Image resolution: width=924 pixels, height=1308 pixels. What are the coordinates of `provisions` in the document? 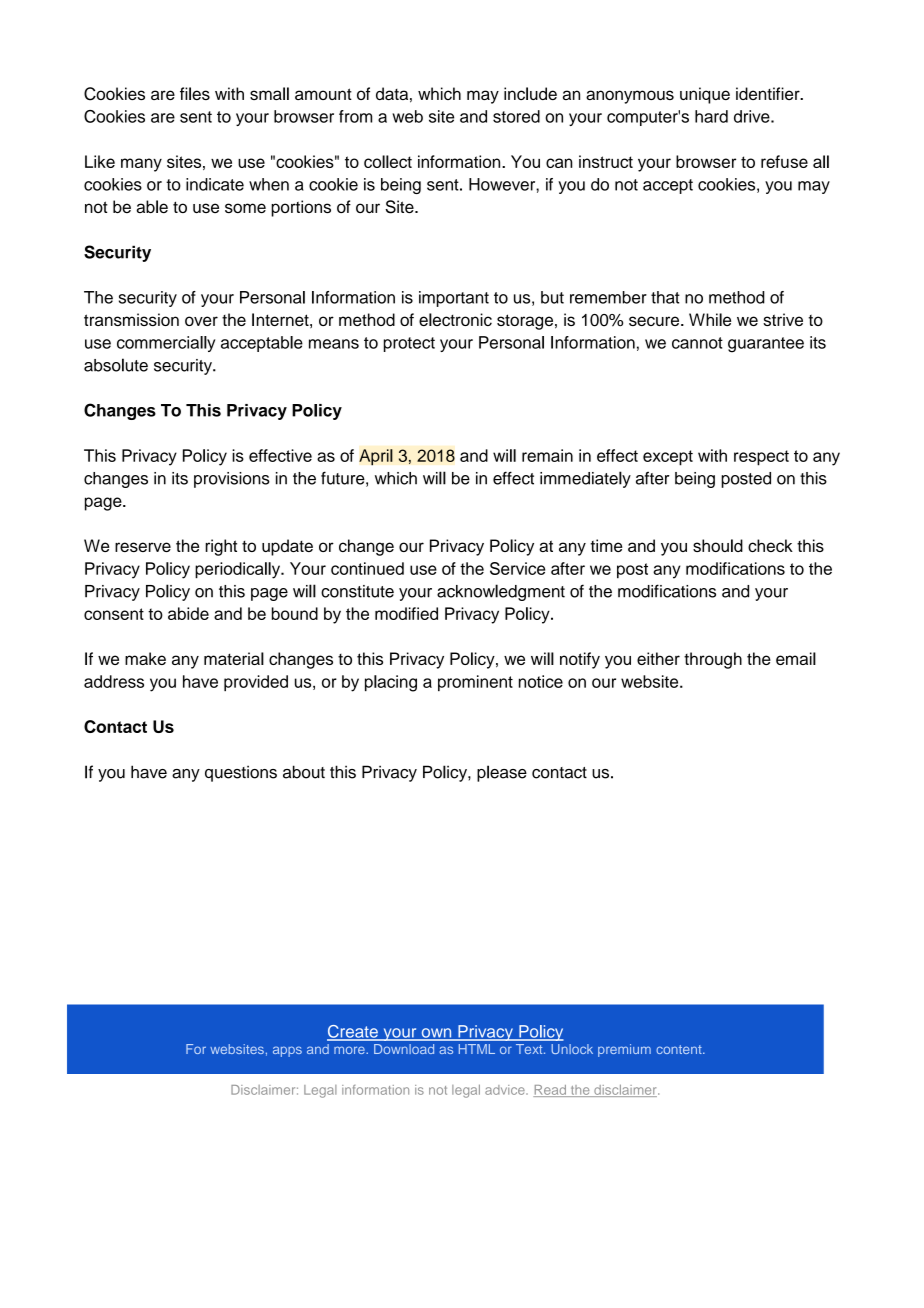 It's located at (232, 480).
